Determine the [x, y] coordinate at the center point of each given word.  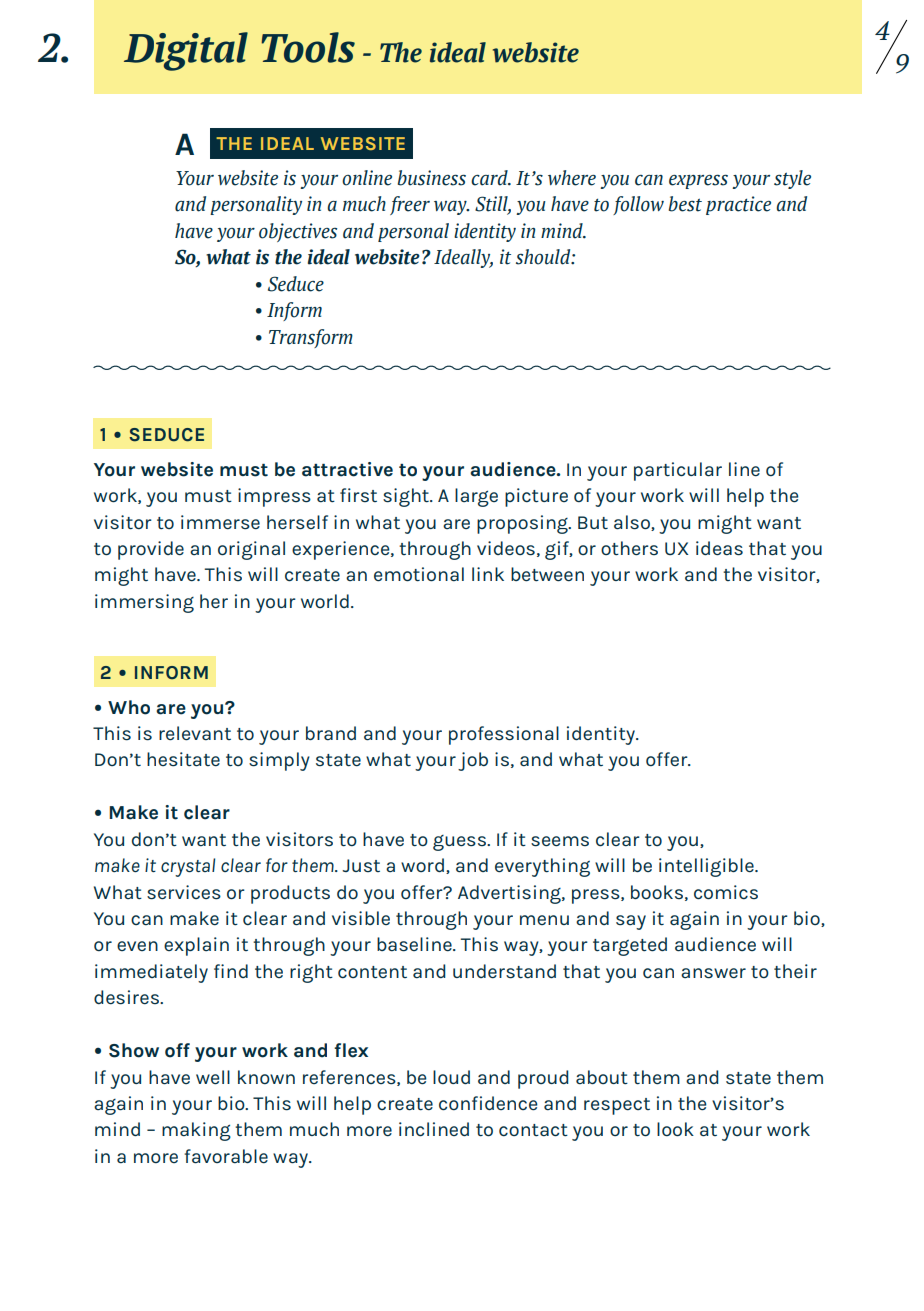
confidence [488, 1103]
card [490, 178]
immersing [144, 603]
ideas [719, 548]
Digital [186, 51]
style [792, 179]
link [488, 574]
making [196, 1131]
